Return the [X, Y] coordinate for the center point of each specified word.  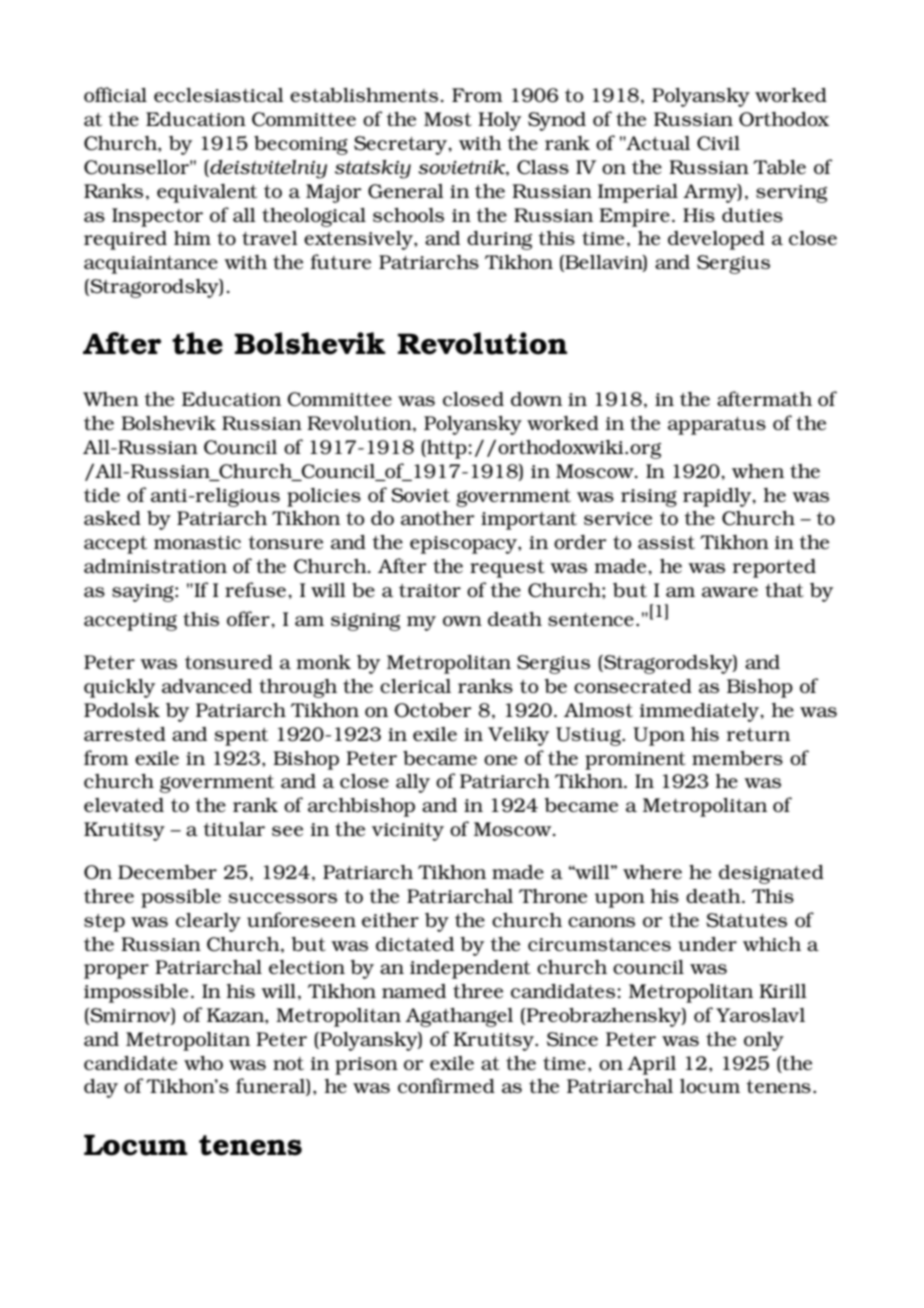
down [536, 399]
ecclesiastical [219, 95]
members [737, 758]
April [651, 1065]
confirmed [446, 1085]
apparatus [717, 426]
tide [102, 495]
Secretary [402, 145]
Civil [718, 143]
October [433, 710]
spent [241, 737]
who [203, 1063]
